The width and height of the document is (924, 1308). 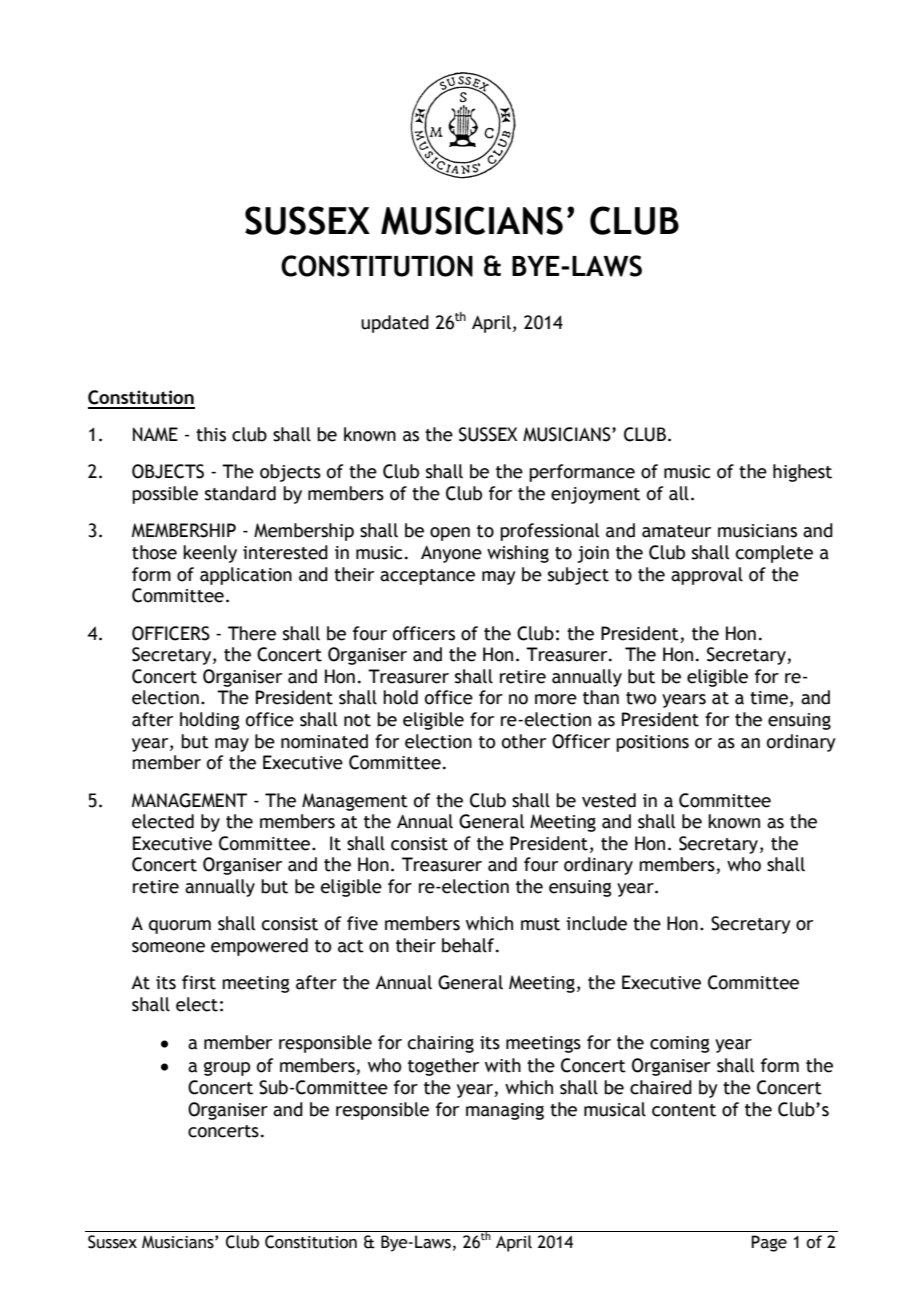 What do you see at coordinates (427, 577) in the document?
I see `acceptance` at bounding box center [427, 577].
